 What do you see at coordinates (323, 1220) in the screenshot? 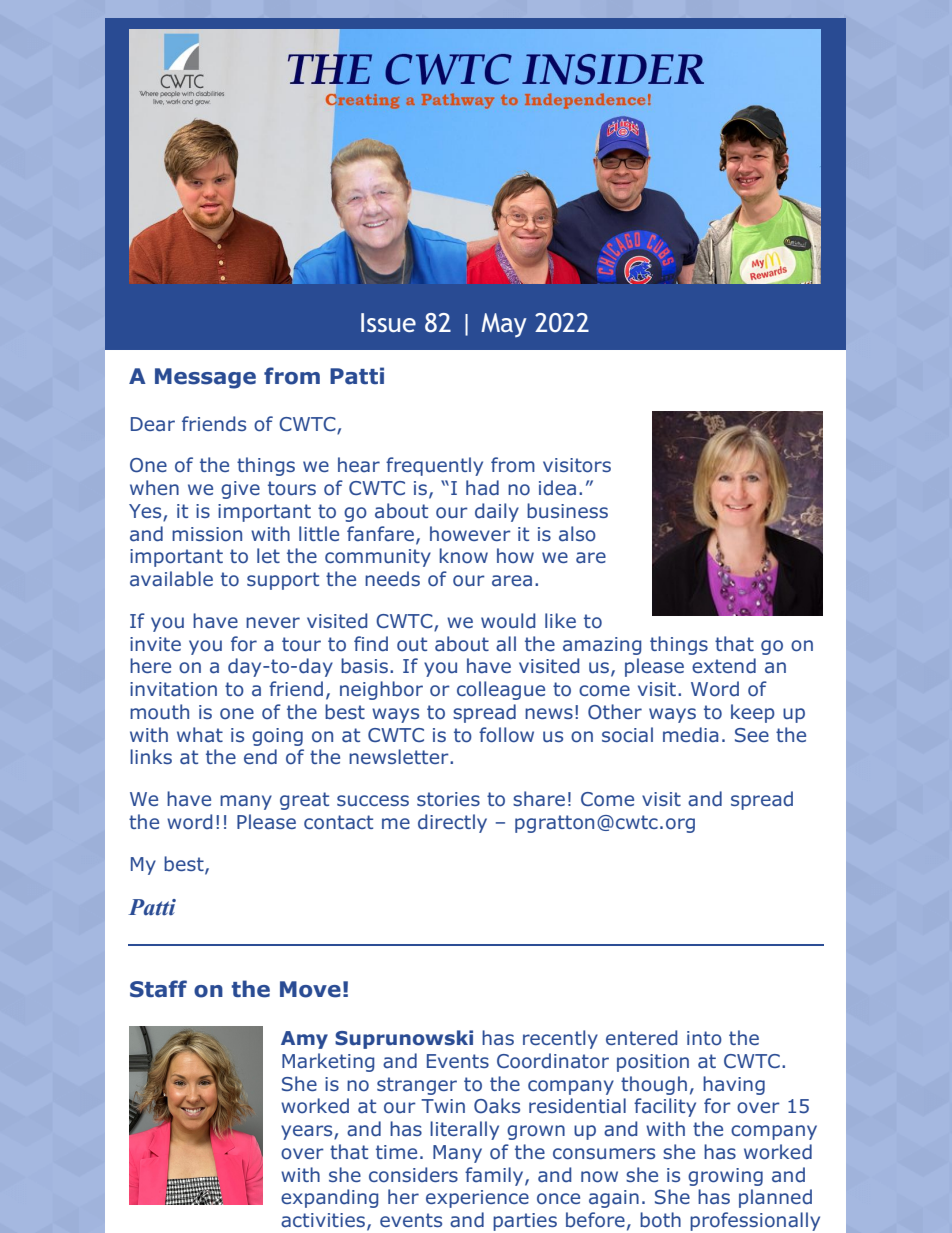
I see `activities` at bounding box center [323, 1220].
